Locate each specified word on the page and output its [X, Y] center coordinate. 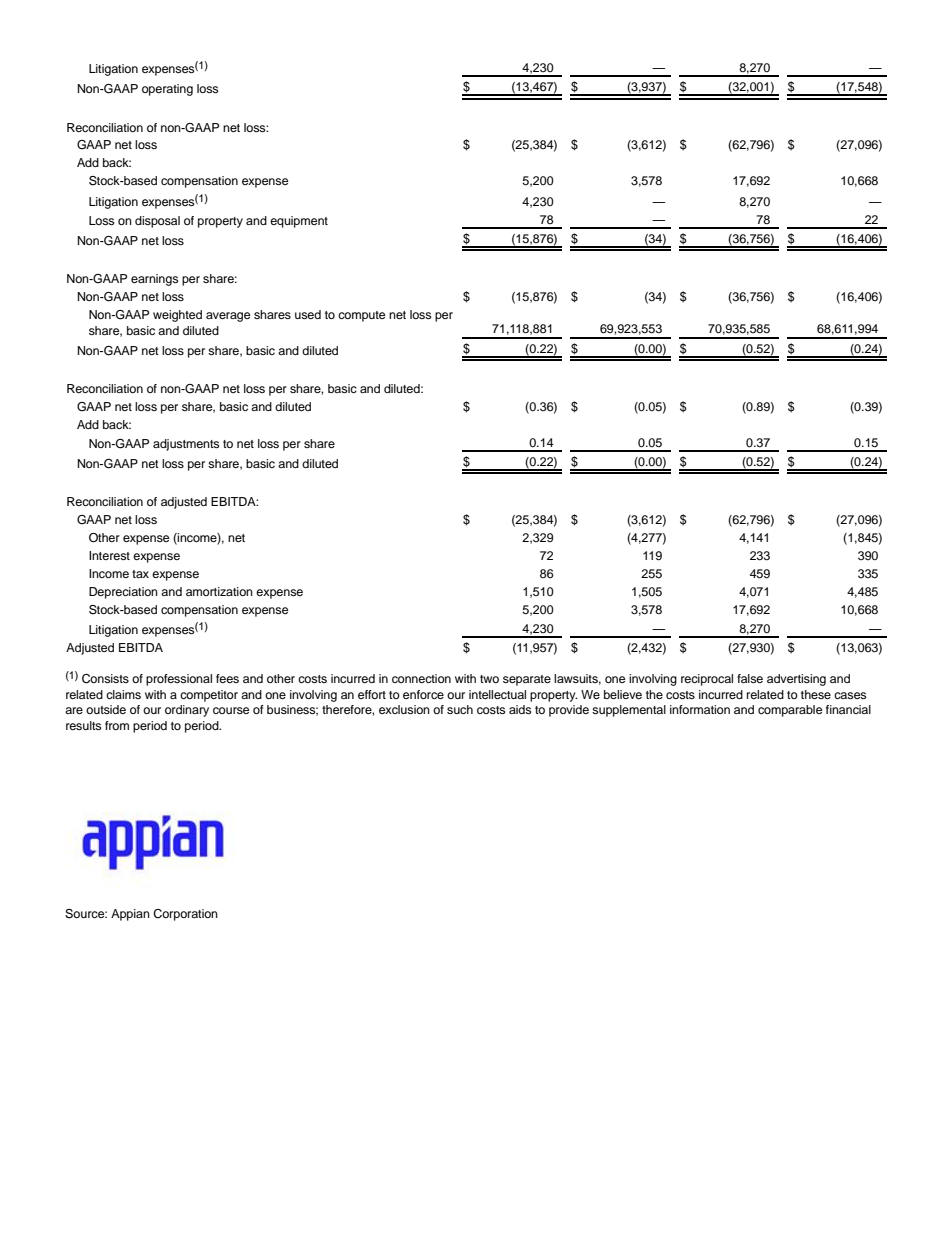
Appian [130, 915]
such [460, 709]
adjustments [186, 445]
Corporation [185, 915]
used [308, 314]
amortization [219, 591]
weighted [177, 316]
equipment [299, 222]
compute [361, 316]
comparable [790, 711]
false [750, 678]
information [700, 709]
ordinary [187, 711]
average [228, 317]
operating [167, 90]
